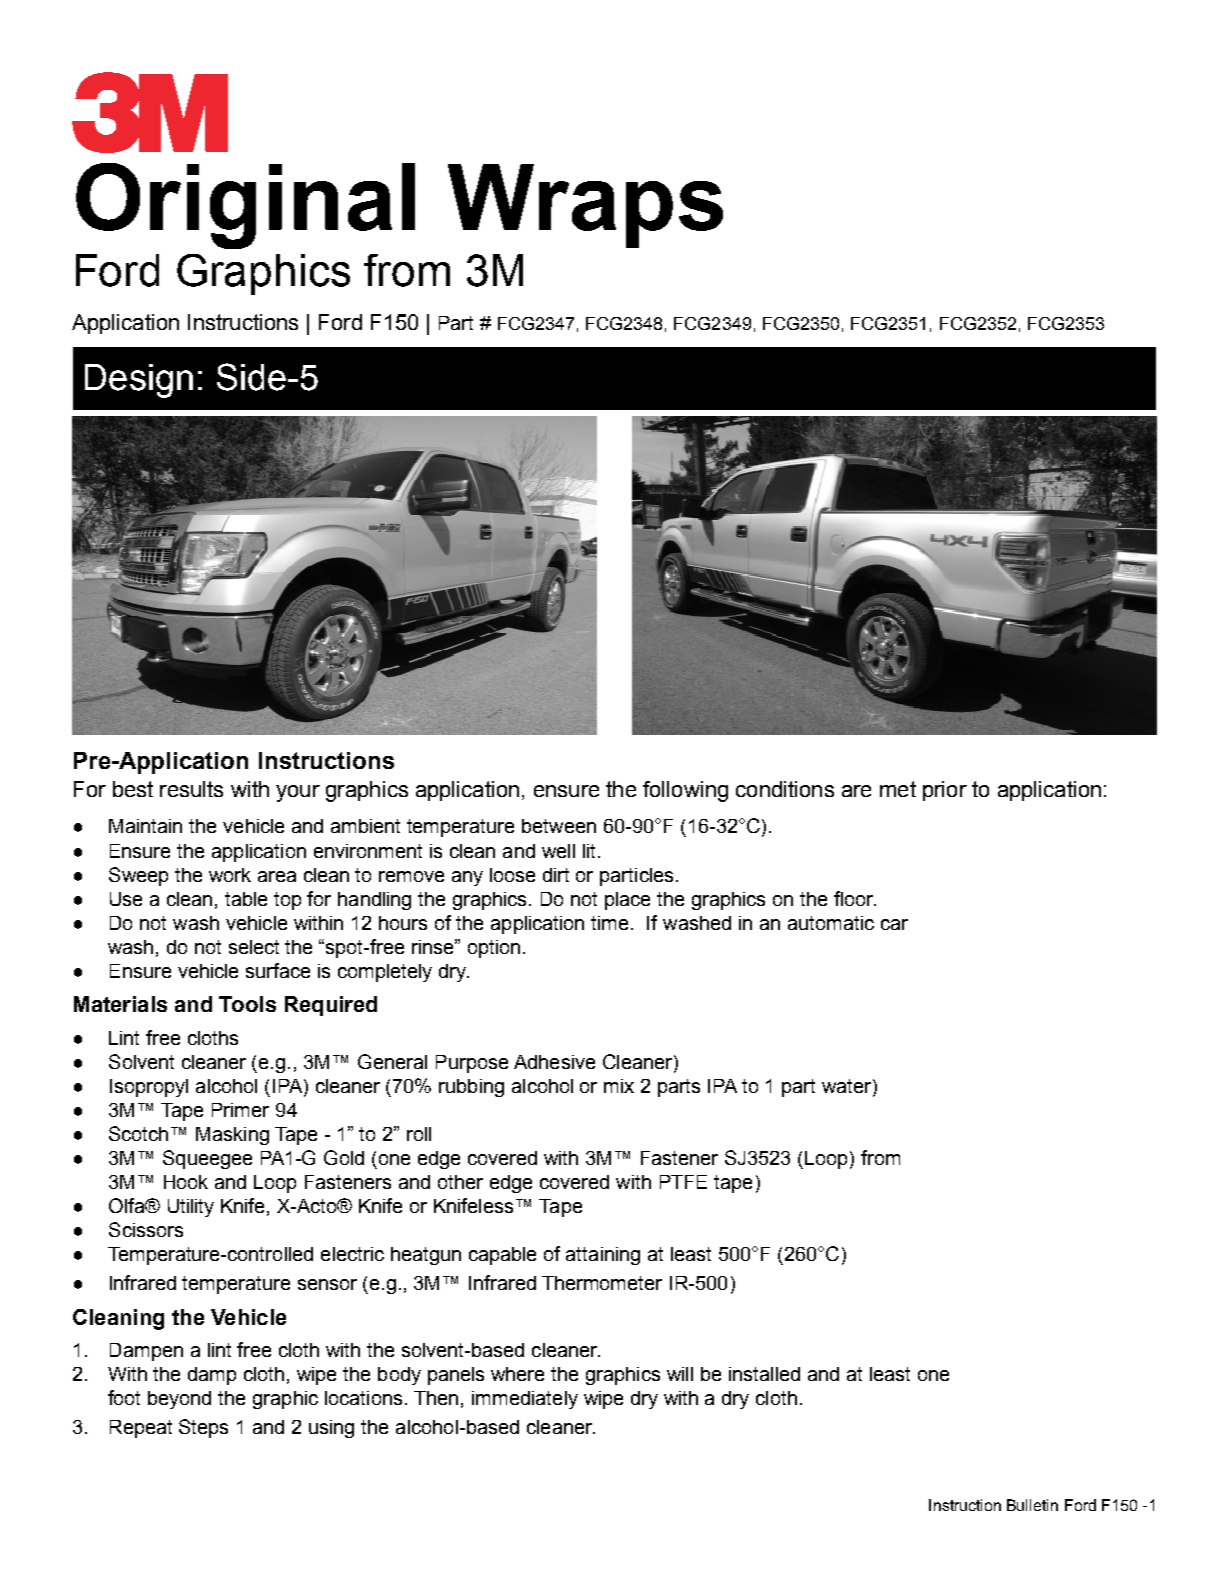 This image has width=1229, height=1590. What do you see at coordinates (585, 206) in the image?
I see `Wraps` at bounding box center [585, 206].
